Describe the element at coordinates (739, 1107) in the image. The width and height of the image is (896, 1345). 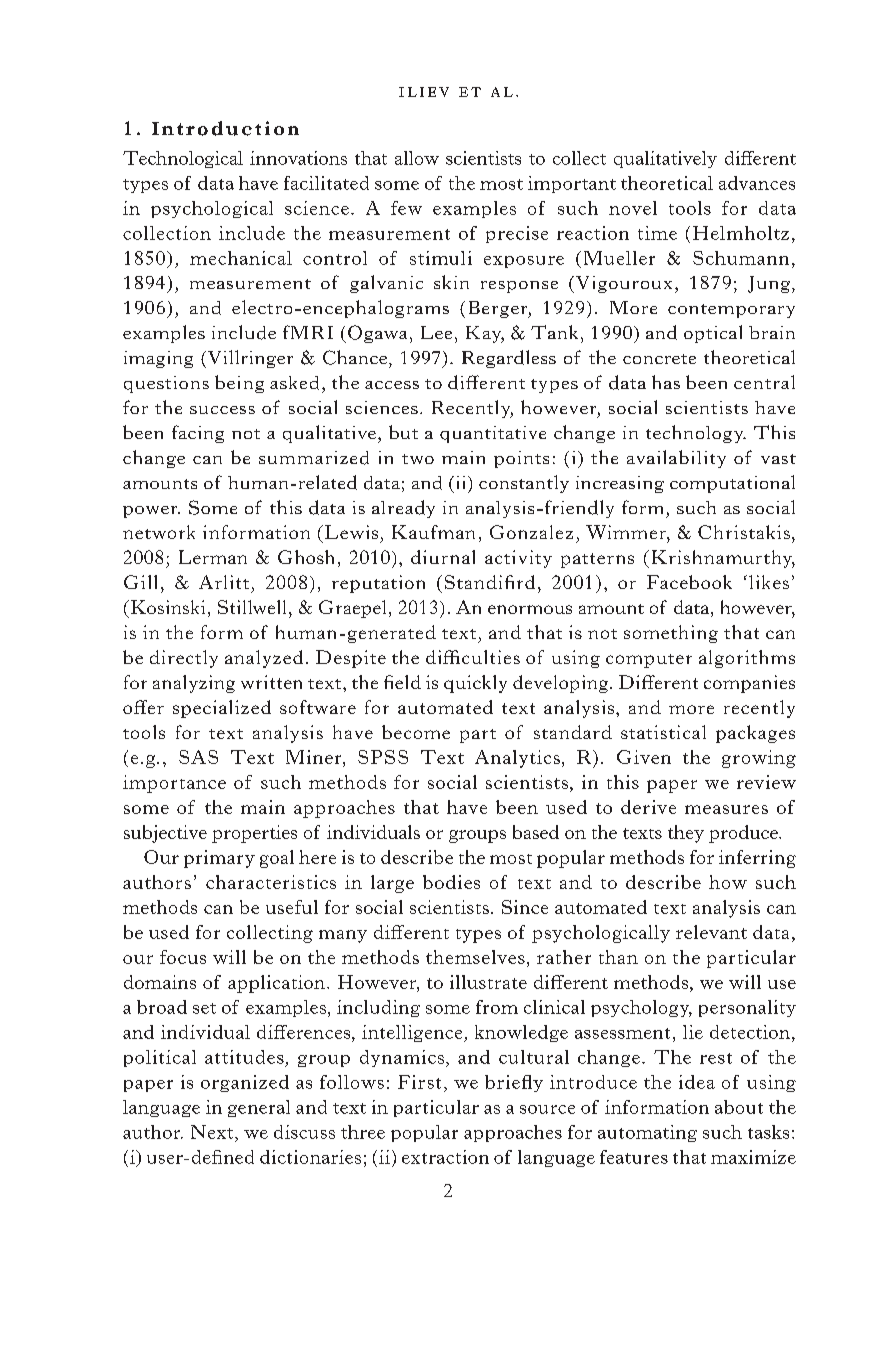
I see `about` at that location.
